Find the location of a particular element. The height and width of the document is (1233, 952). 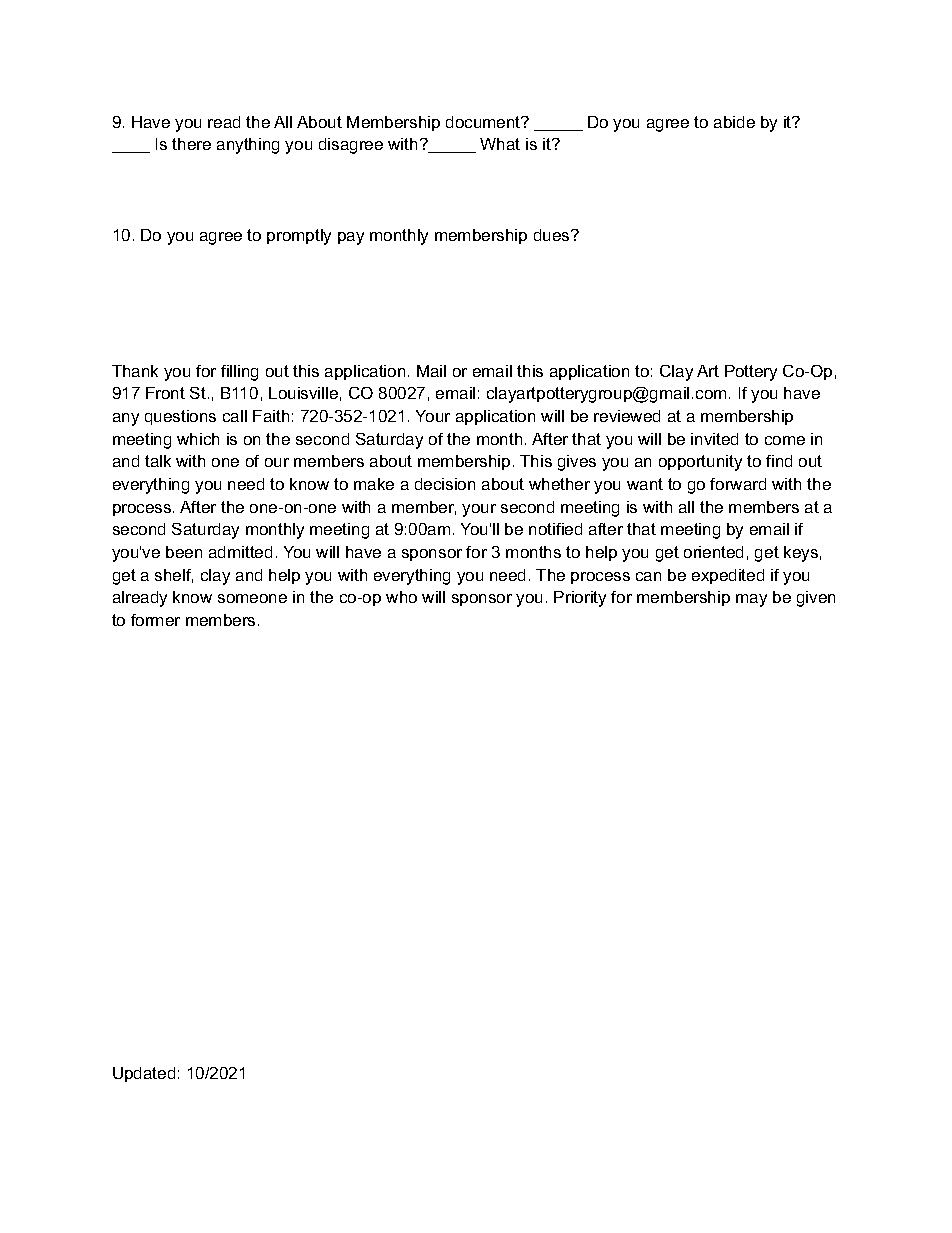

What is located at coordinates (500, 144).
